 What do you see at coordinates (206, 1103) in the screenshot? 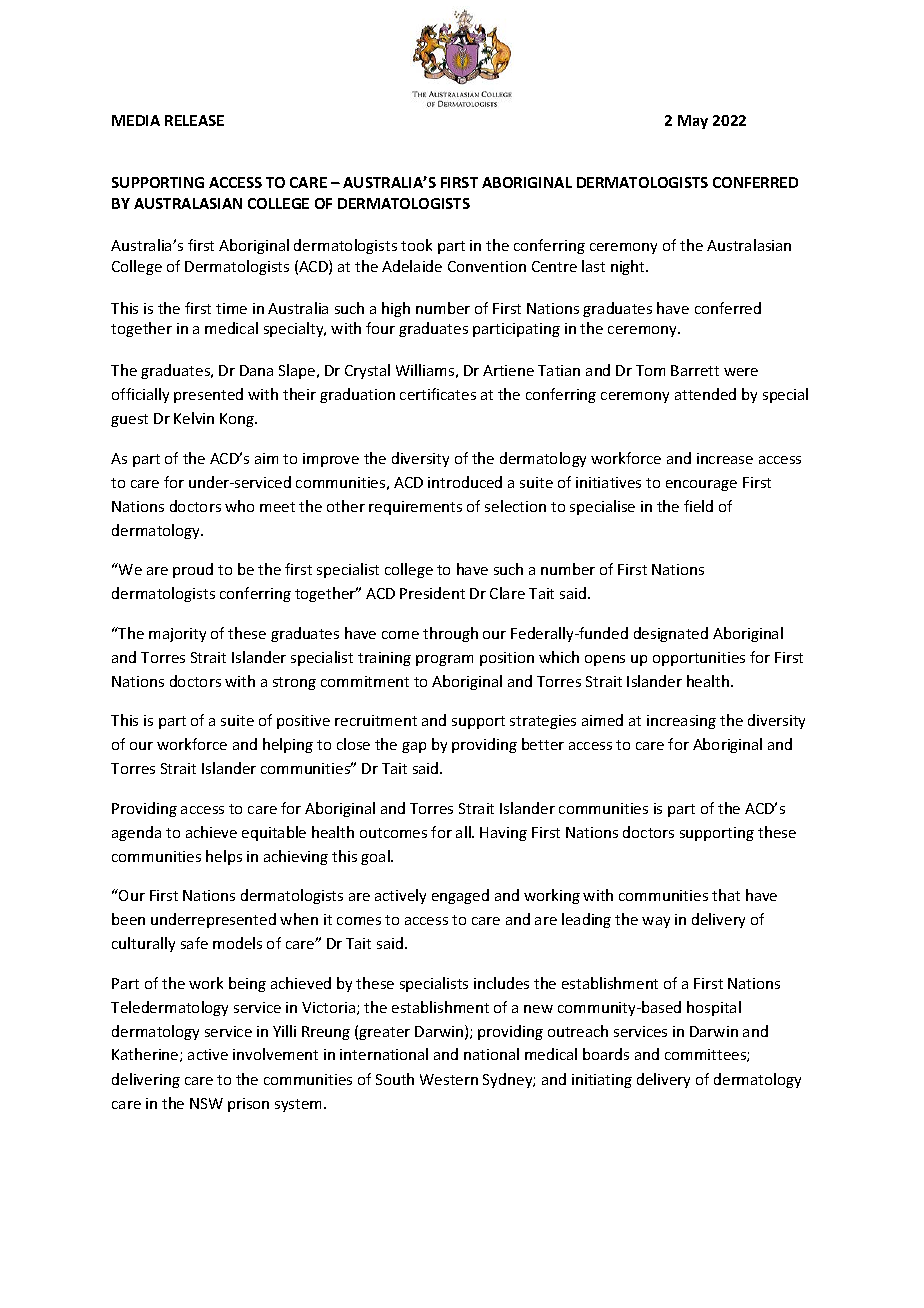
I see `NSW` at bounding box center [206, 1103].
